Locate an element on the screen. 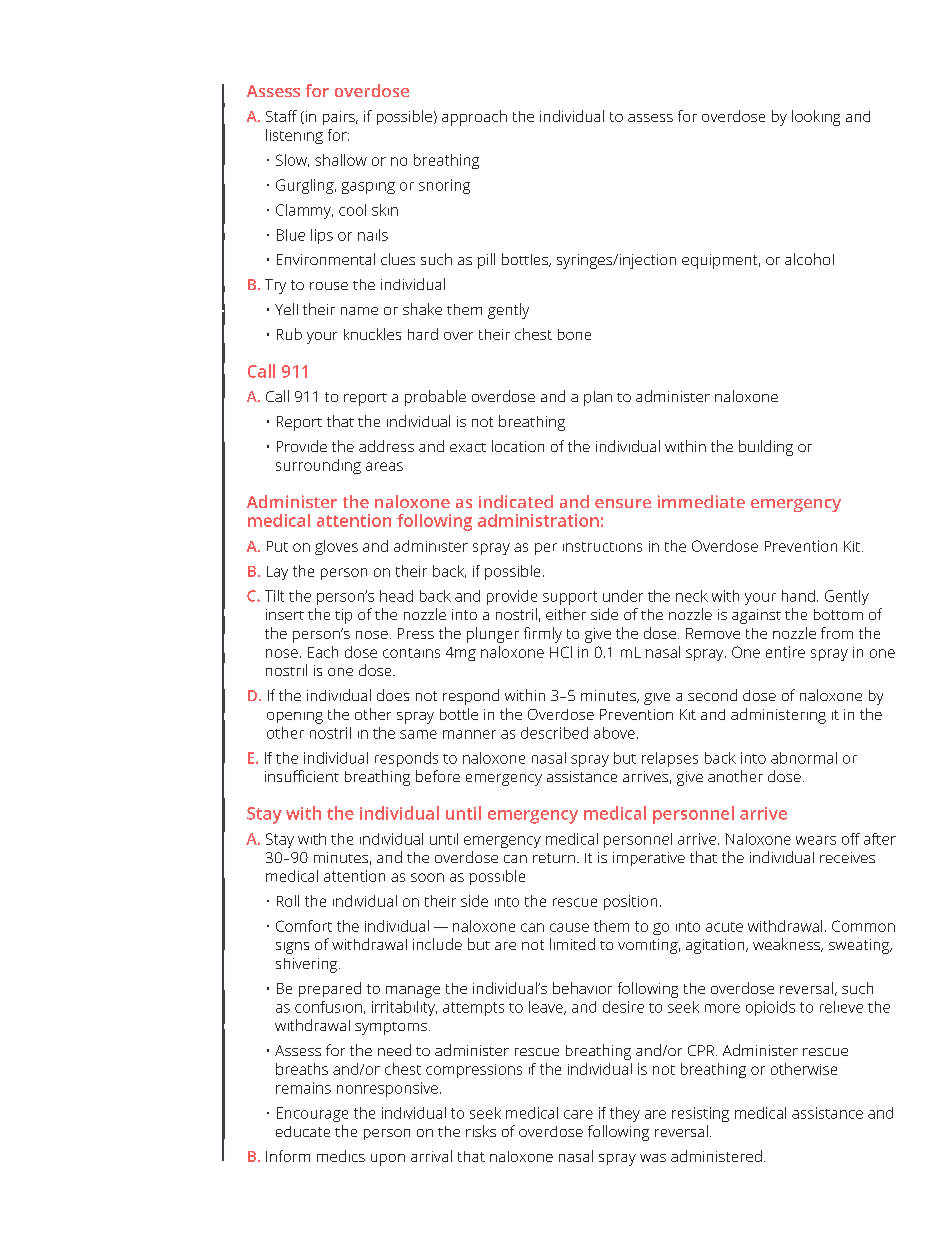  entire is located at coordinates (785, 652).
